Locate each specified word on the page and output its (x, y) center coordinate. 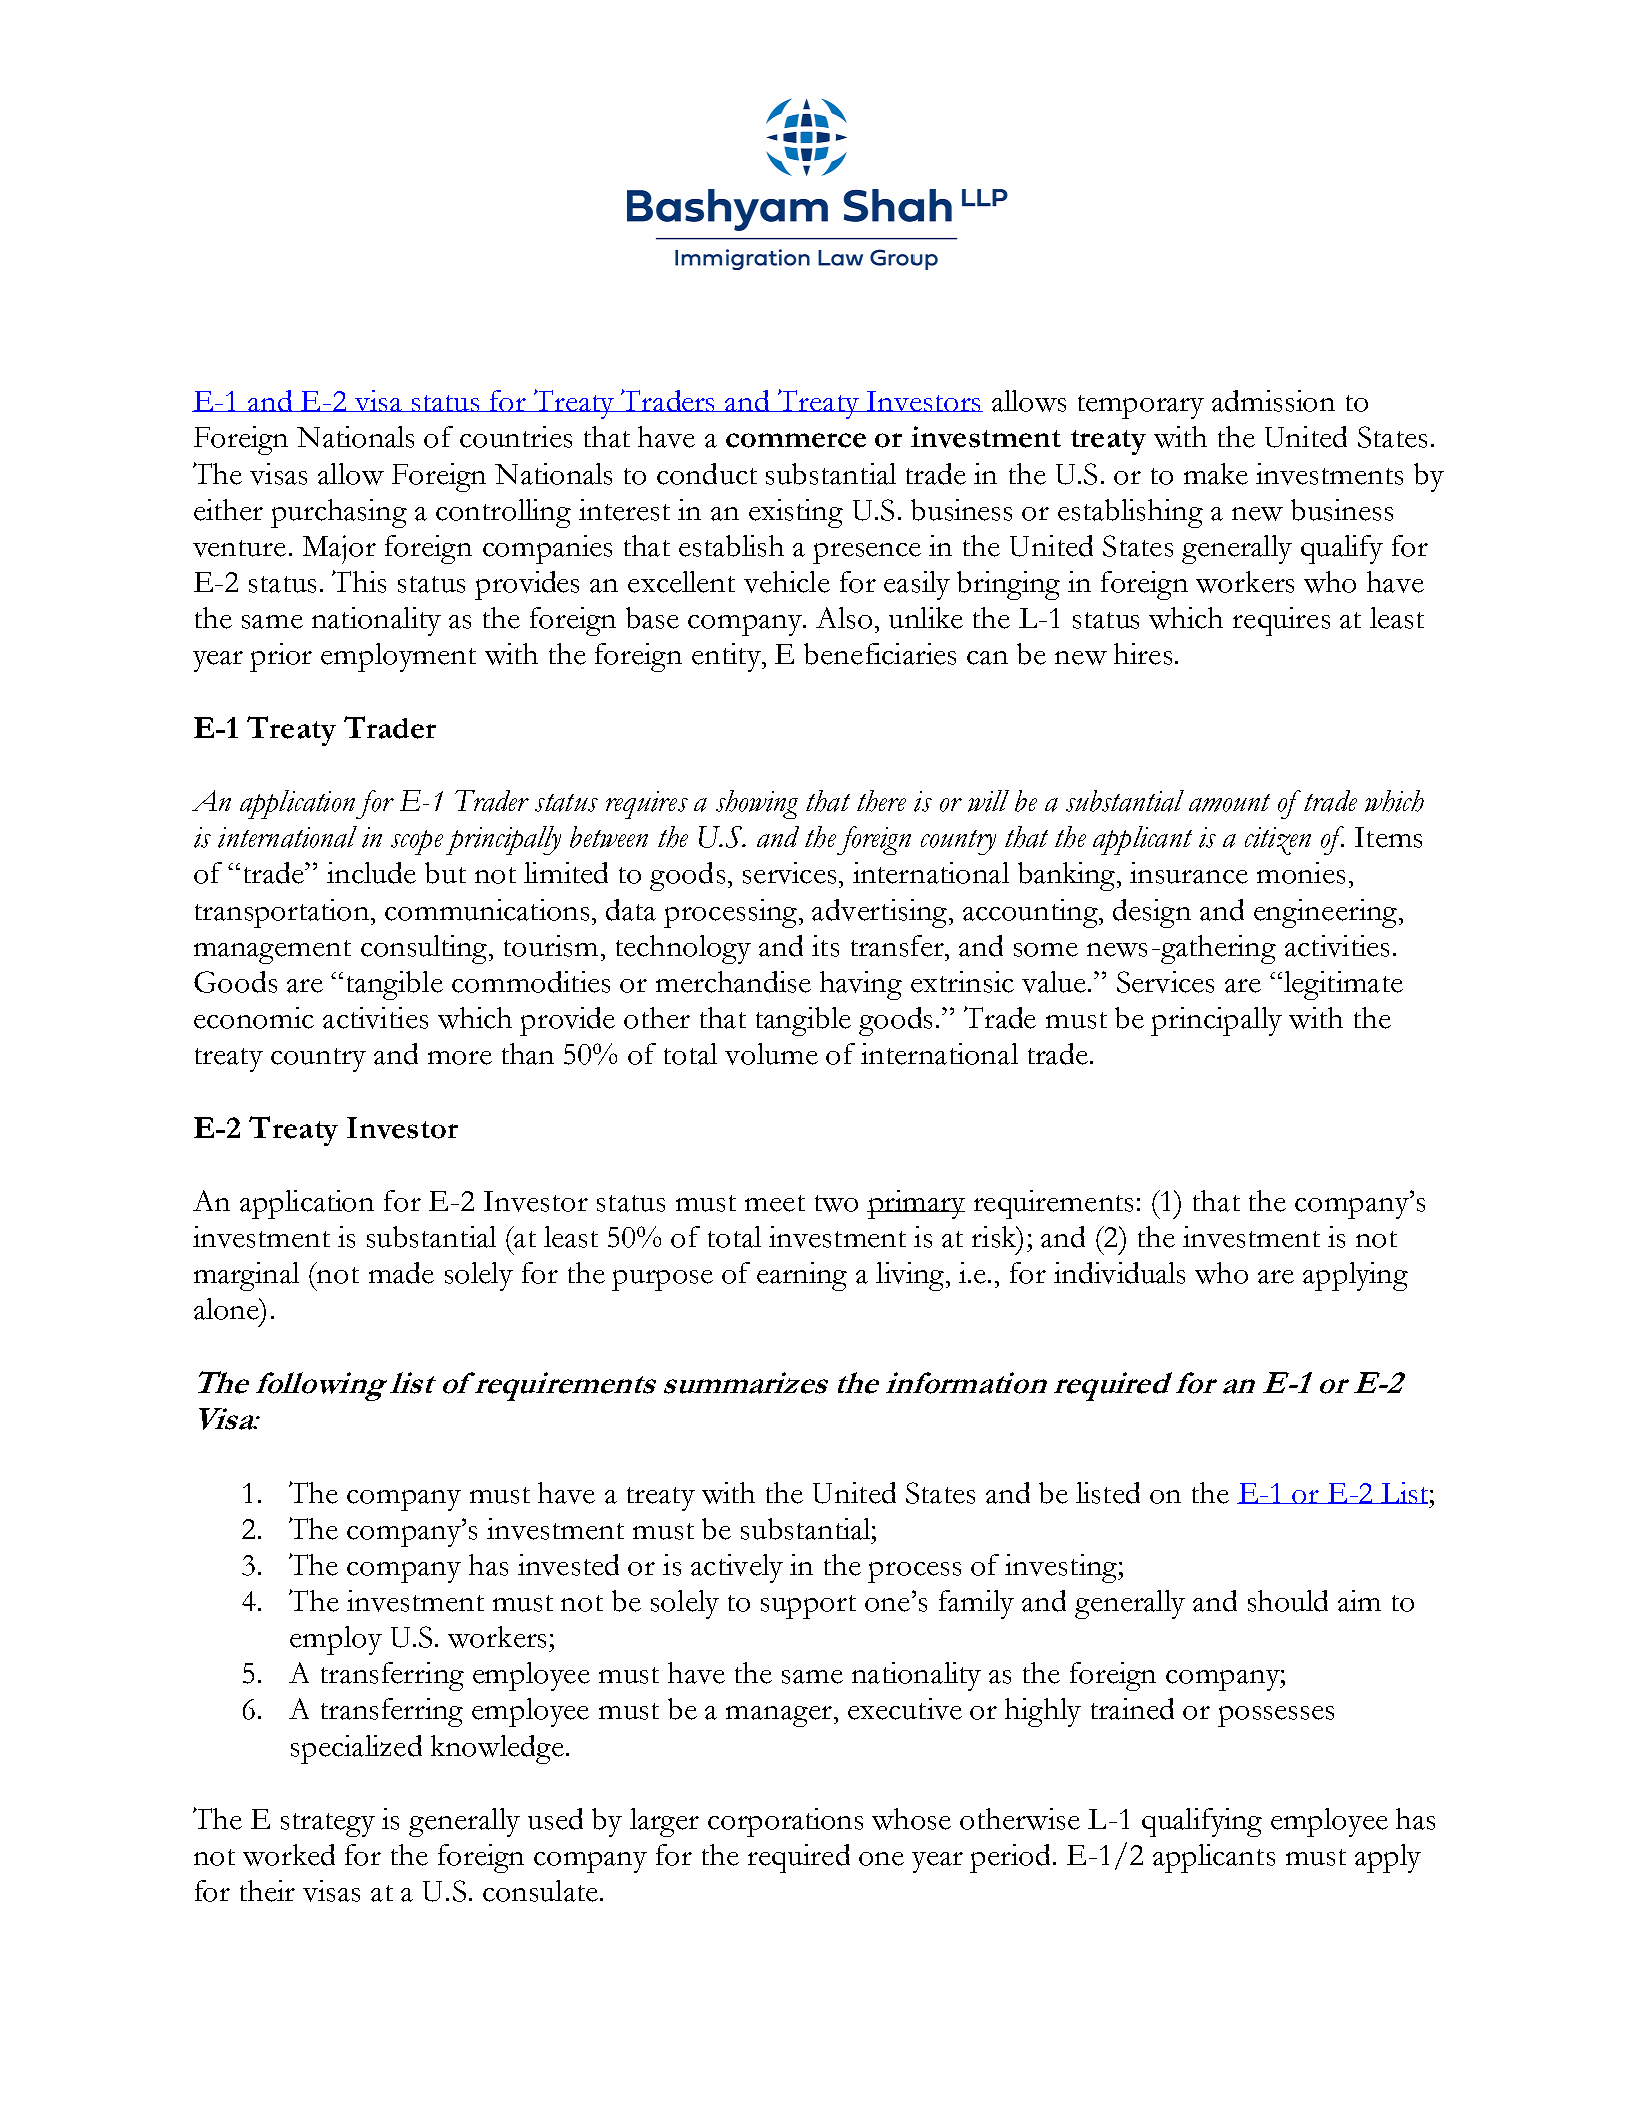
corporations (785, 1822)
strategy (328, 1825)
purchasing (339, 513)
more (460, 1058)
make (1216, 474)
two (836, 1203)
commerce (796, 440)
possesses (1276, 1716)
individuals (1119, 1273)
